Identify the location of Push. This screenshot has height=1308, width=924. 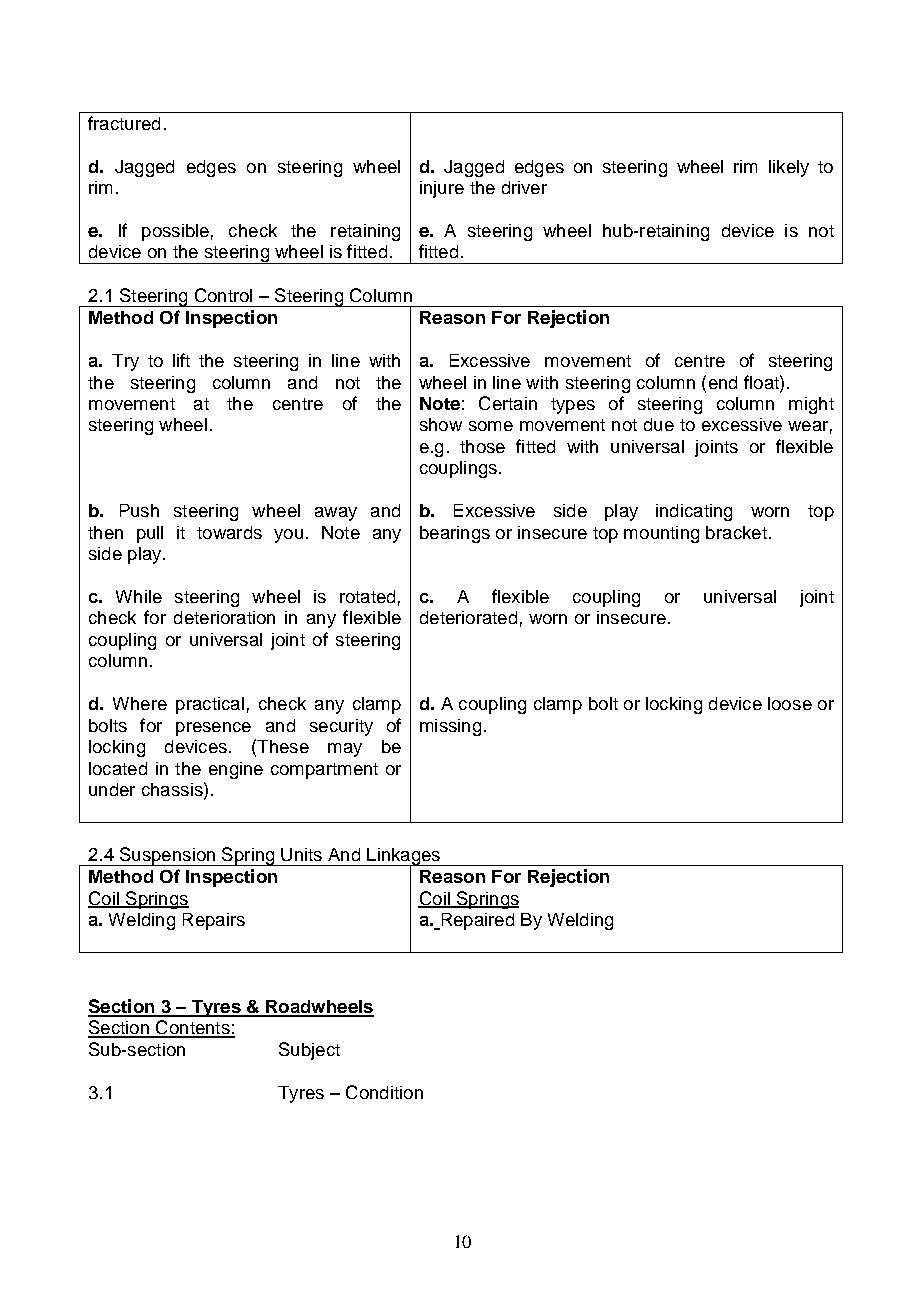
(139, 510).
